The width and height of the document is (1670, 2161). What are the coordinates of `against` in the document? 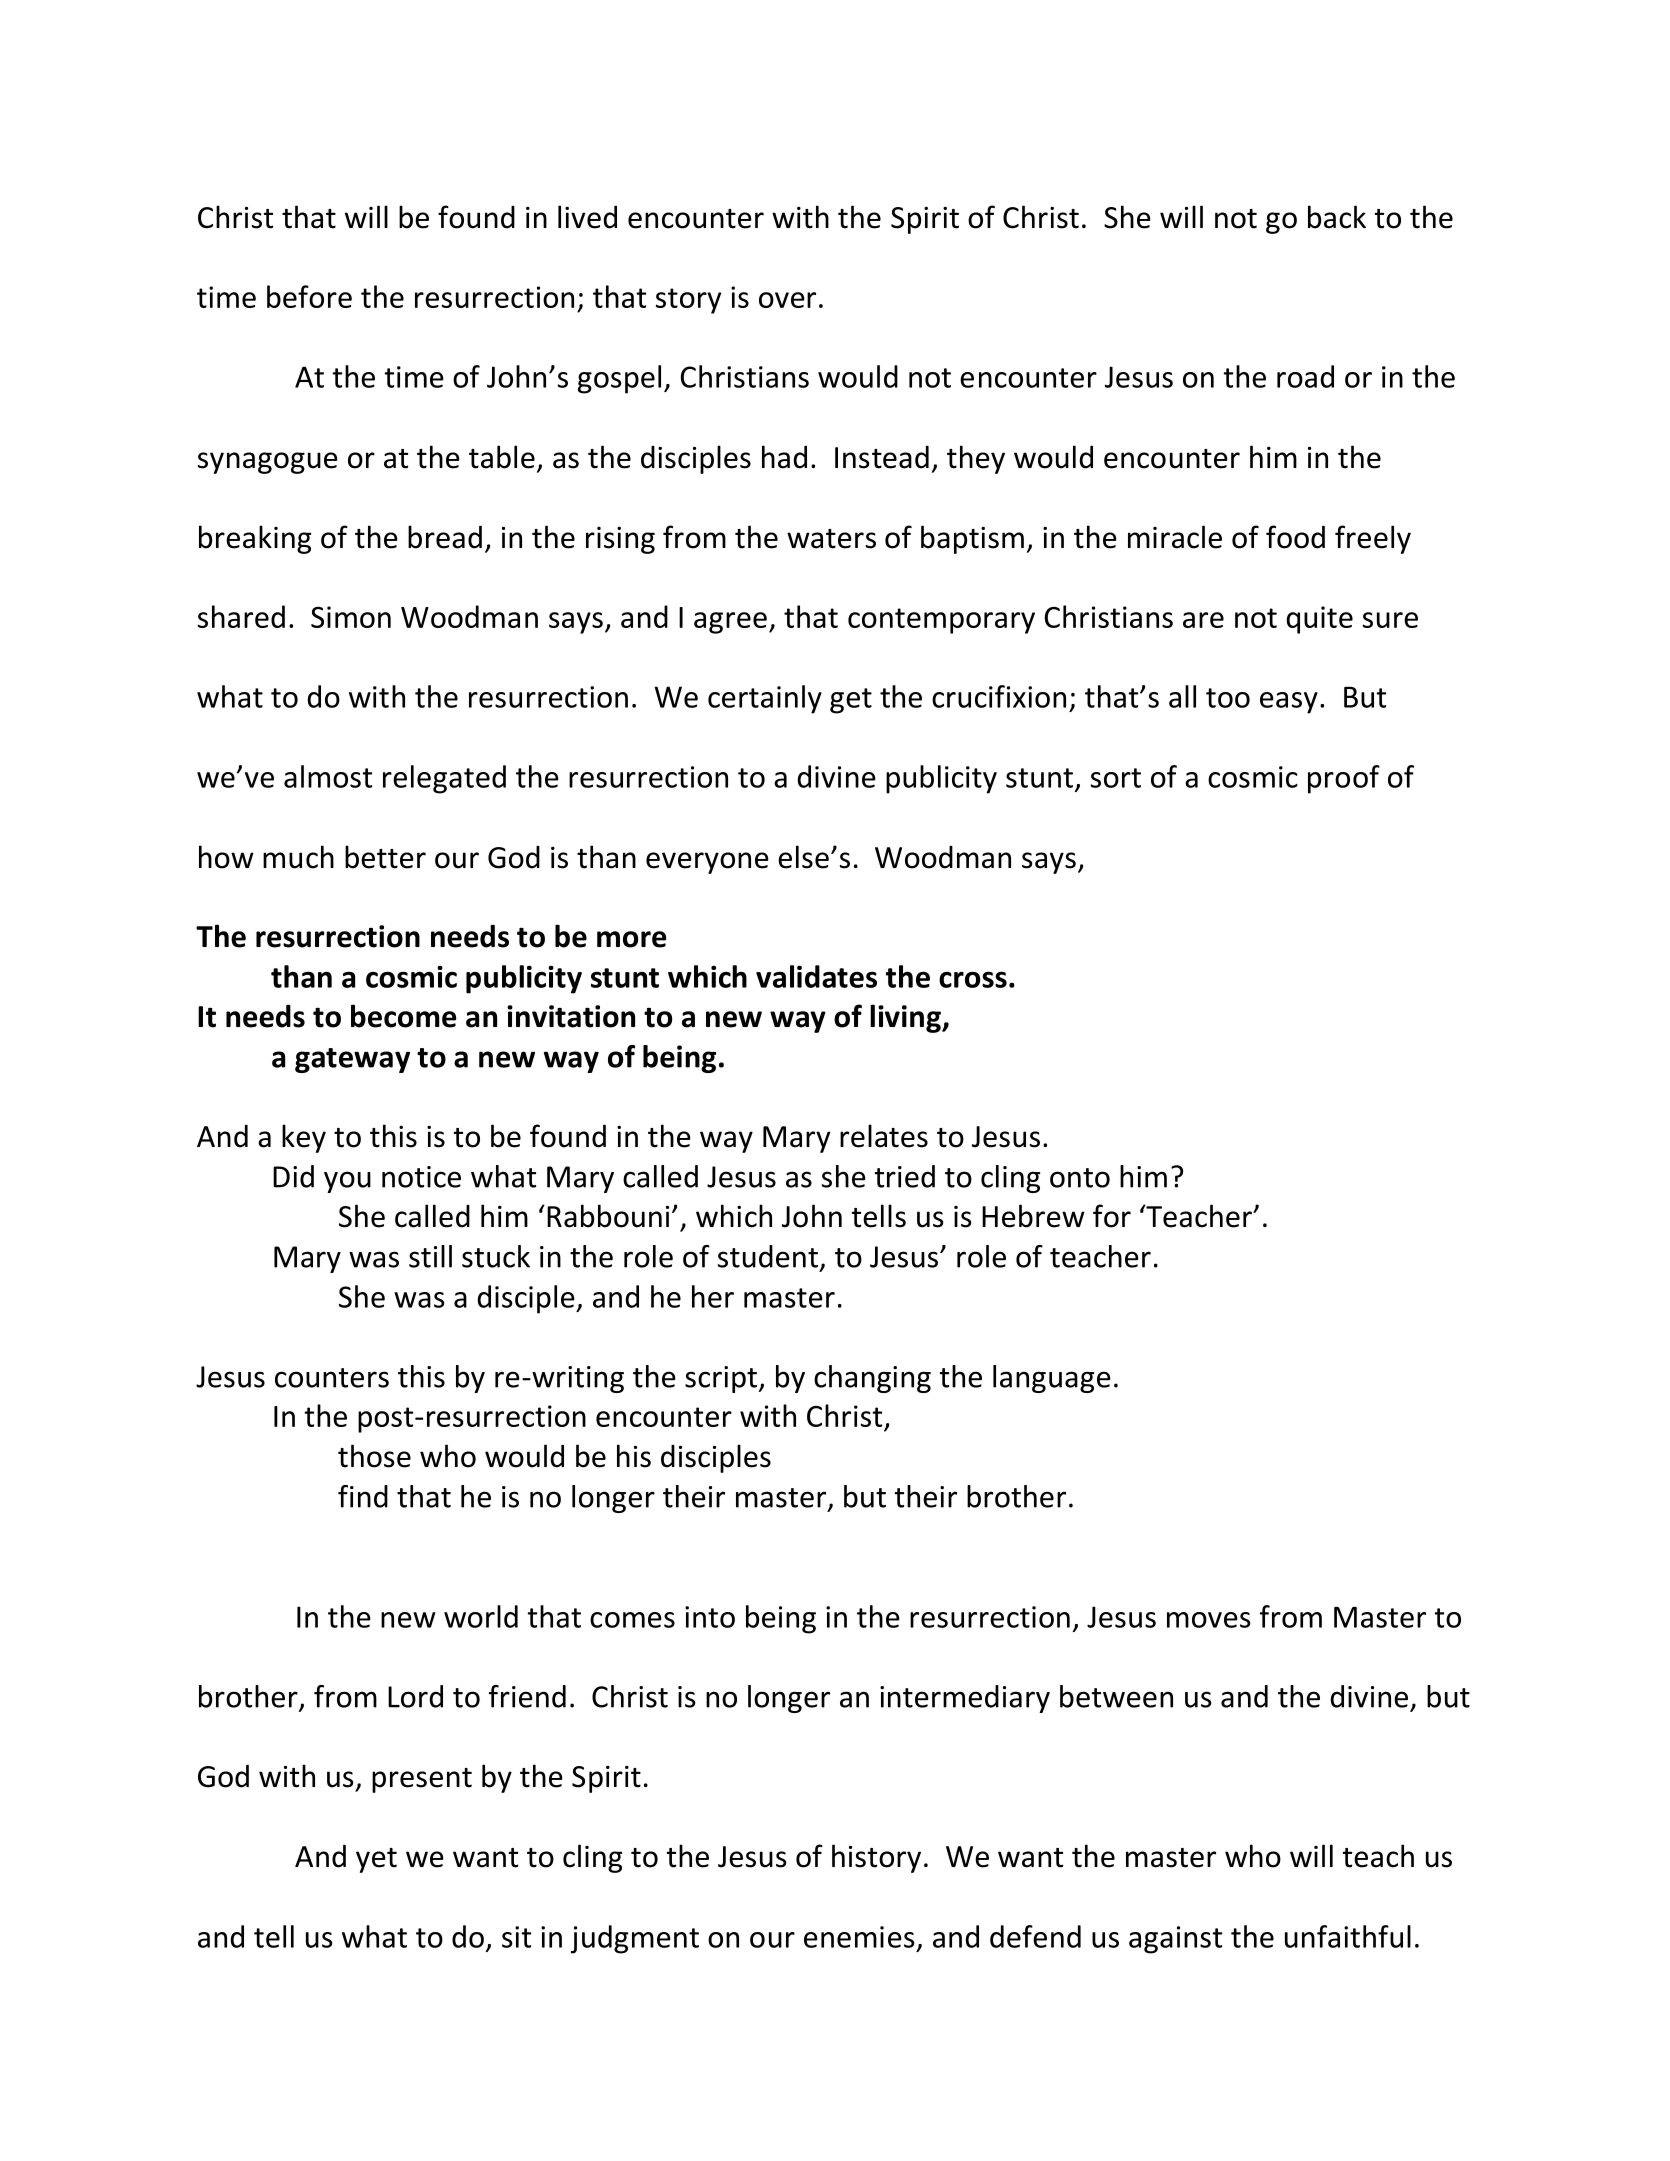 It's located at (1175, 1940).
